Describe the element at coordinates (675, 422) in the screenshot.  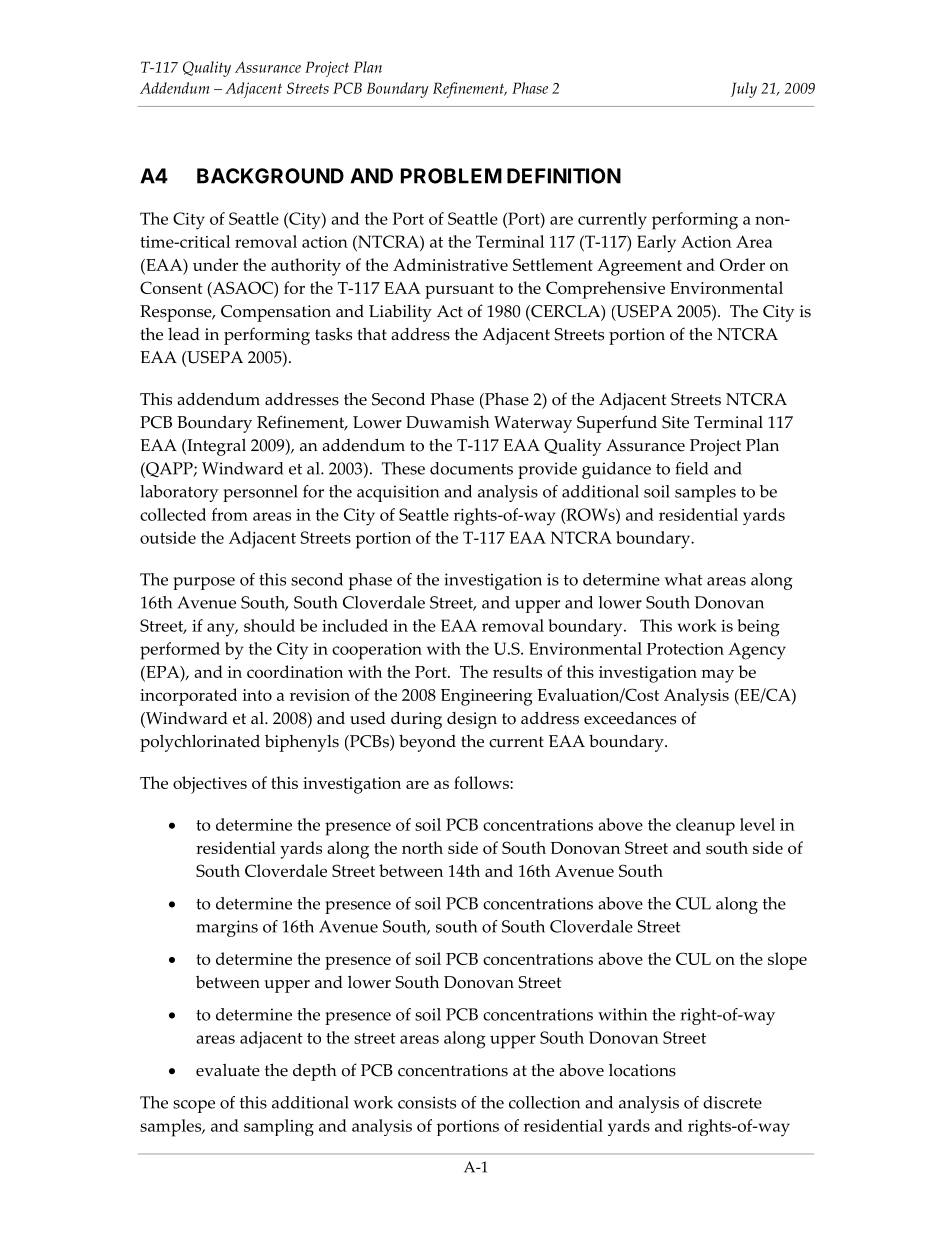
I see `Site` at that location.
